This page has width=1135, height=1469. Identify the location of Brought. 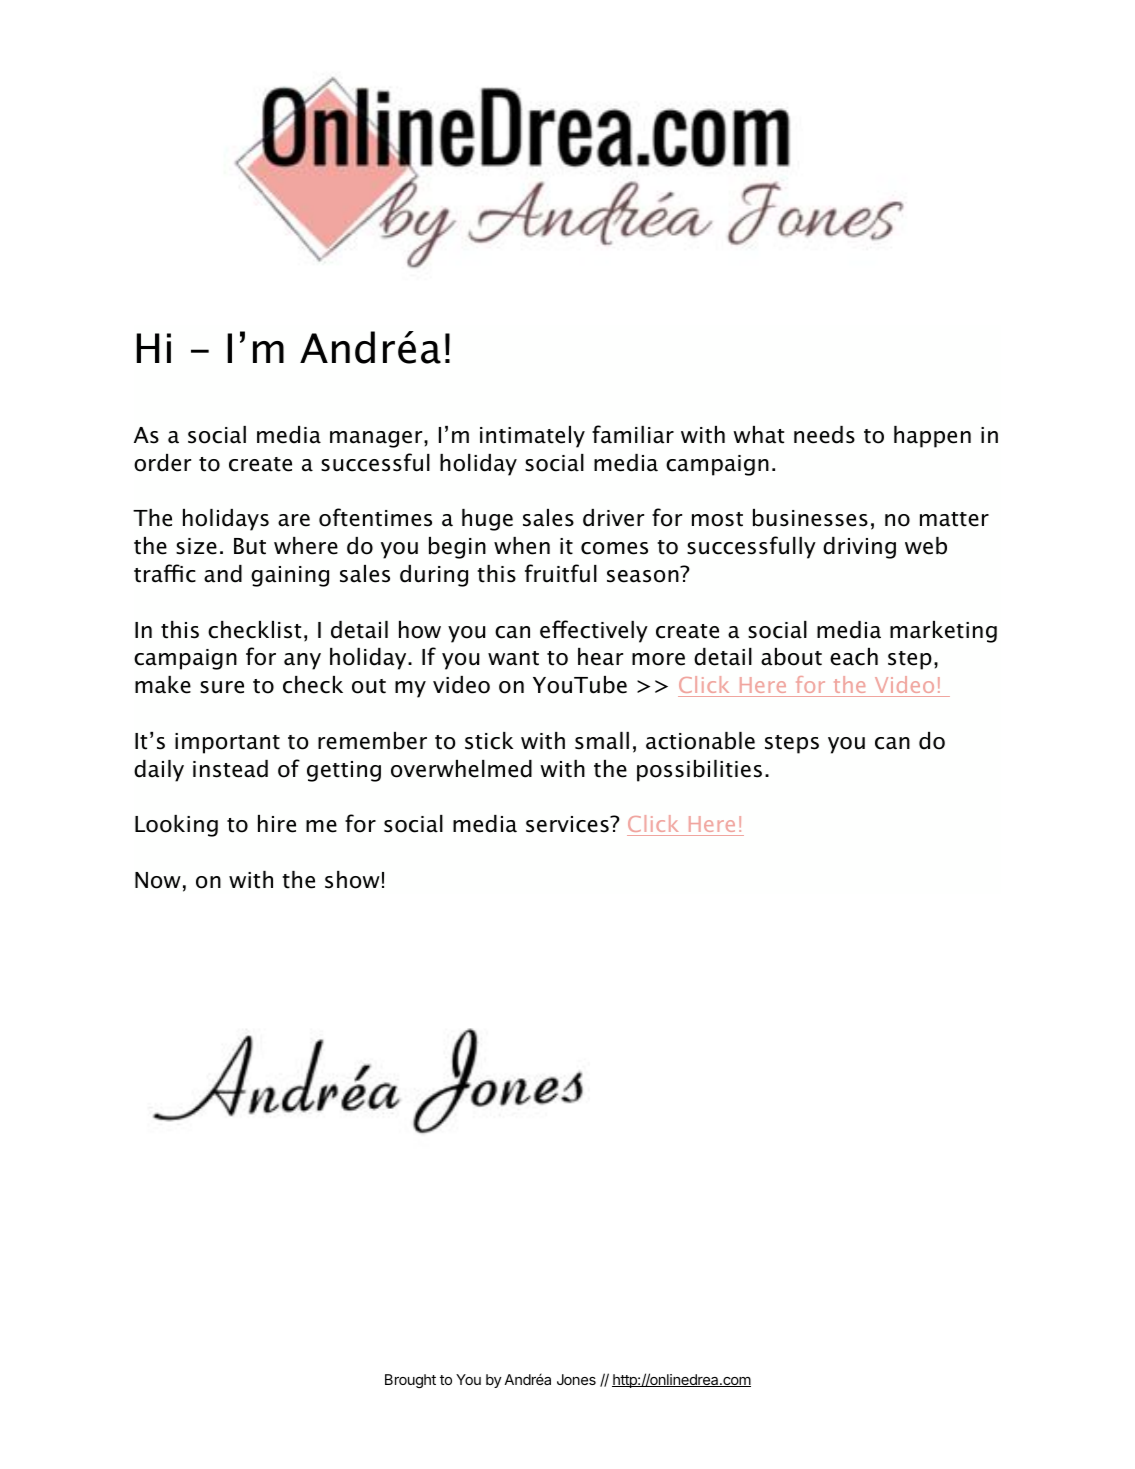
(410, 1381).
